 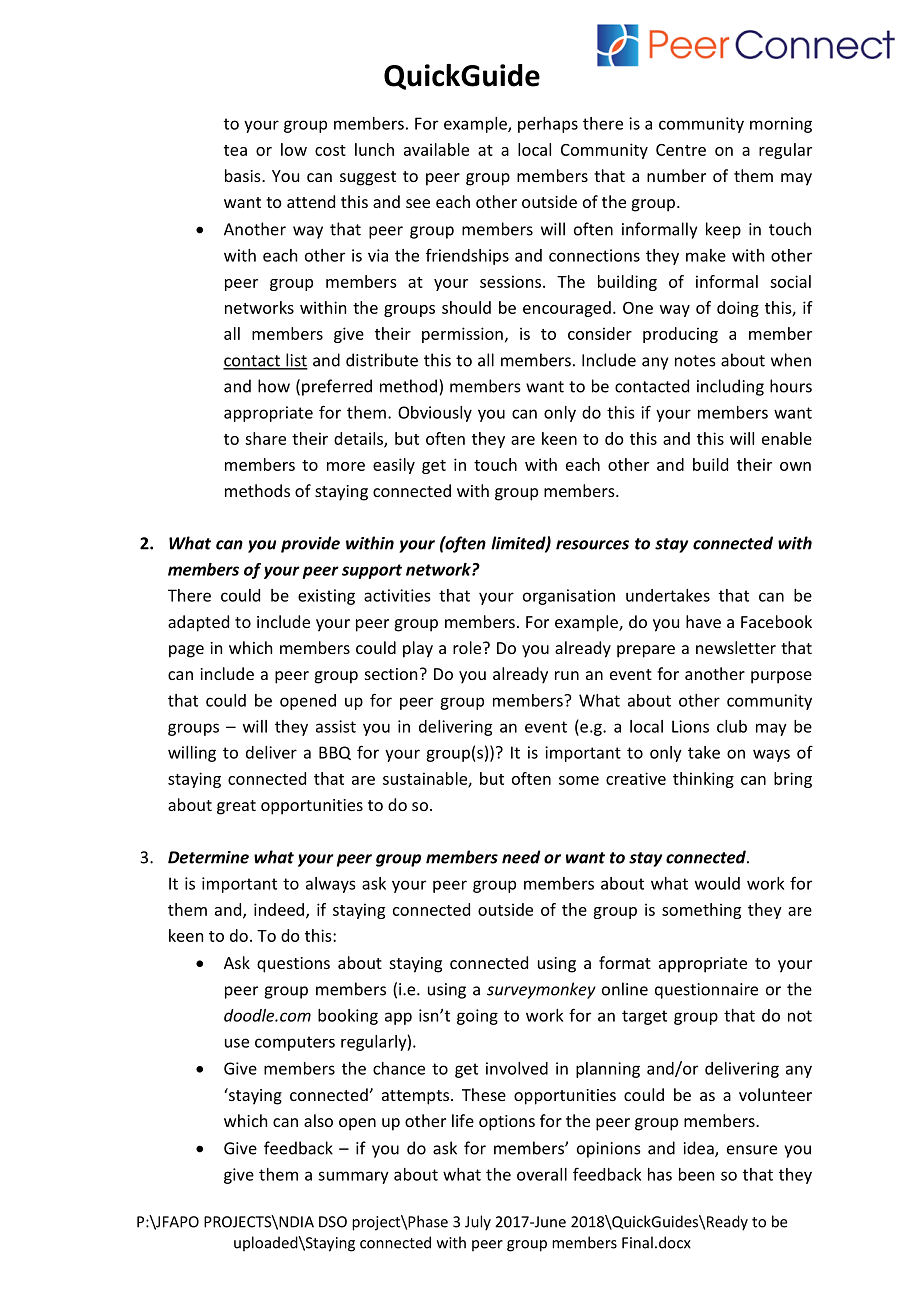 I want to click on would, so click(x=717, y=883).
